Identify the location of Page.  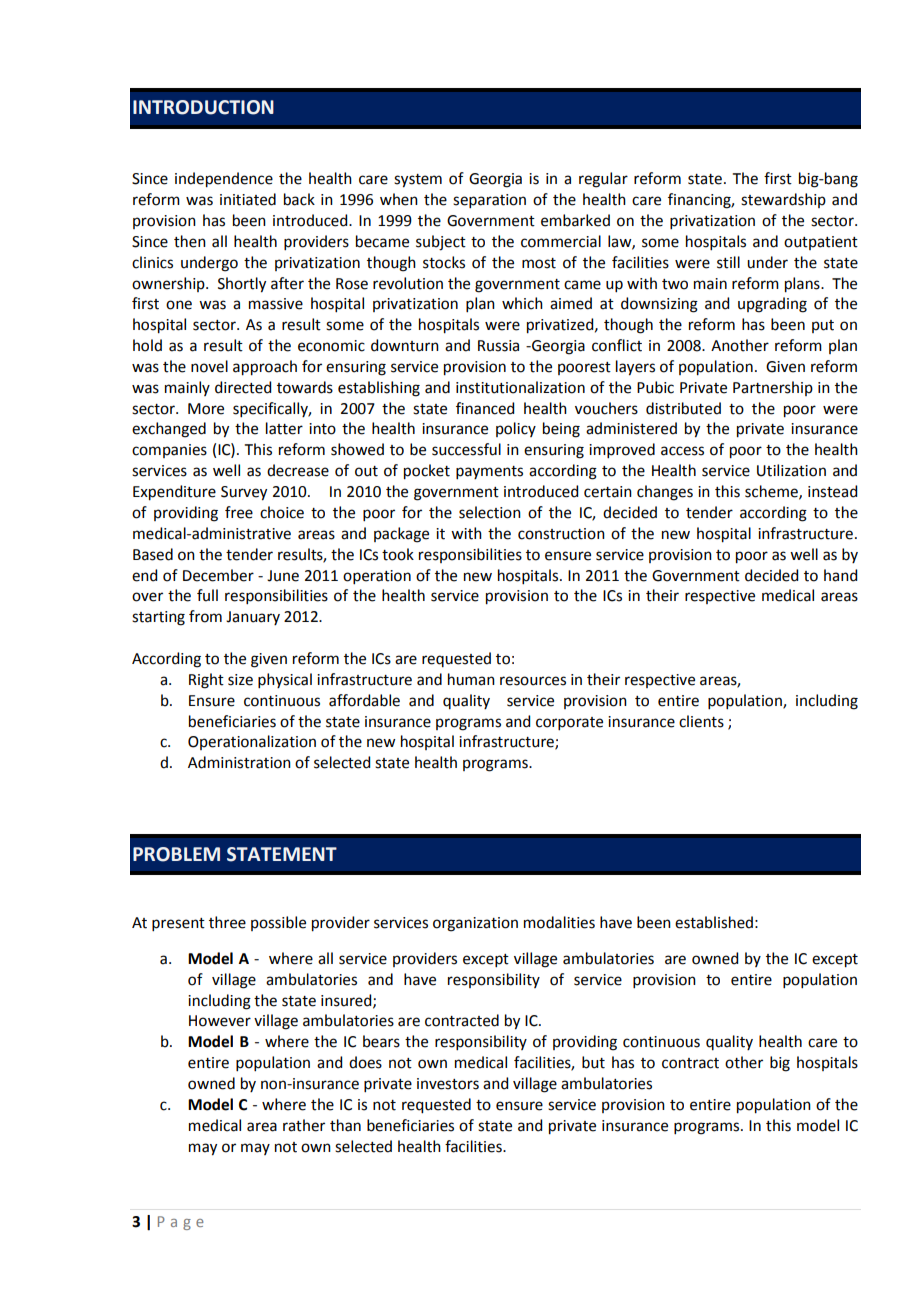
(181, 1223).
